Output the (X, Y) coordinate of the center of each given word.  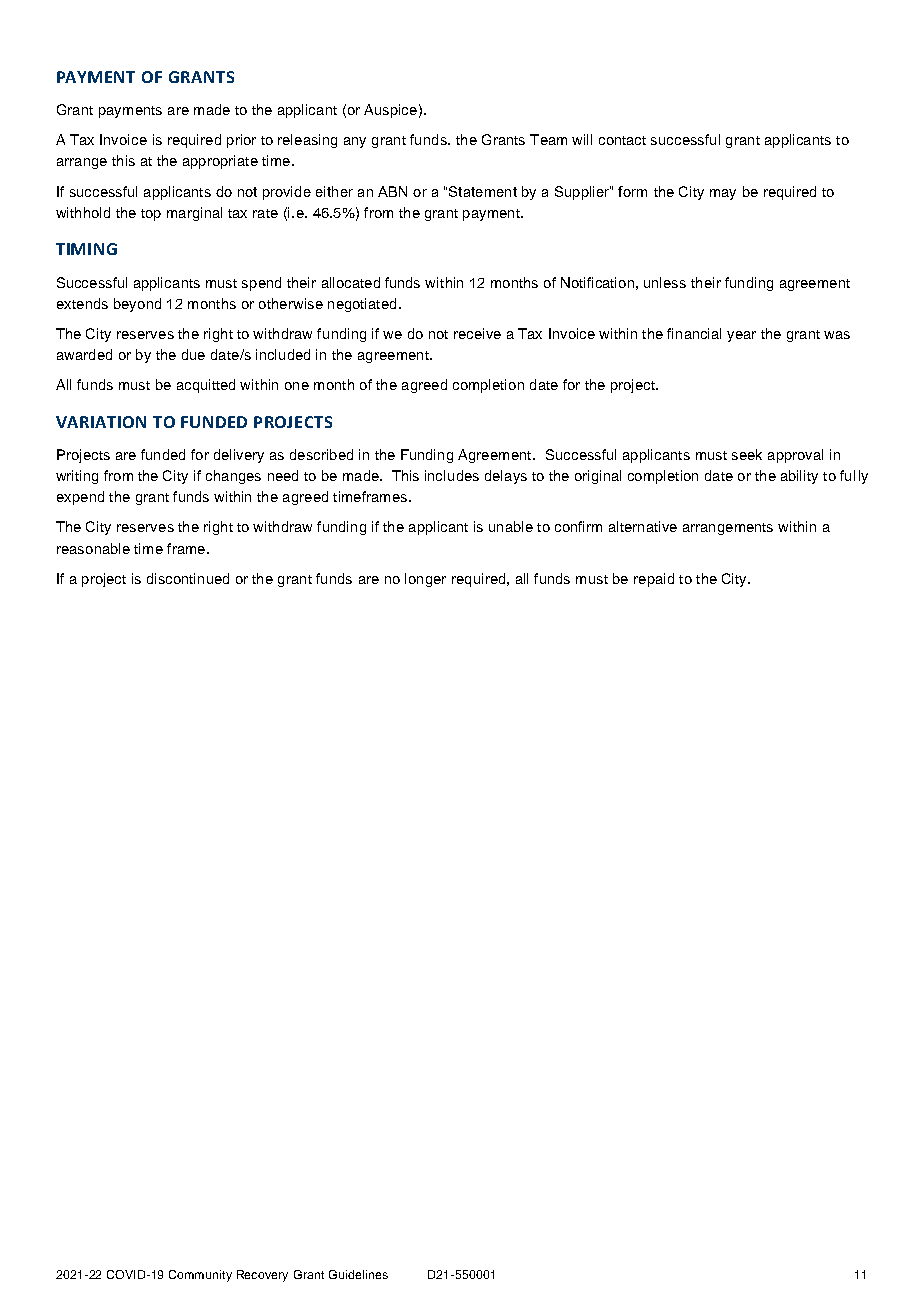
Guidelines (358, 1274)
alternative (643, 526)
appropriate (220, 162)
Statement (483, 191)
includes (452, 475)
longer (425, 580)
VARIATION (101, 422)
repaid (654, 580)
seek (747, 454)
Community (200, 1276)
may (723, 194)
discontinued (188, 578)
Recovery (262, 1276)
